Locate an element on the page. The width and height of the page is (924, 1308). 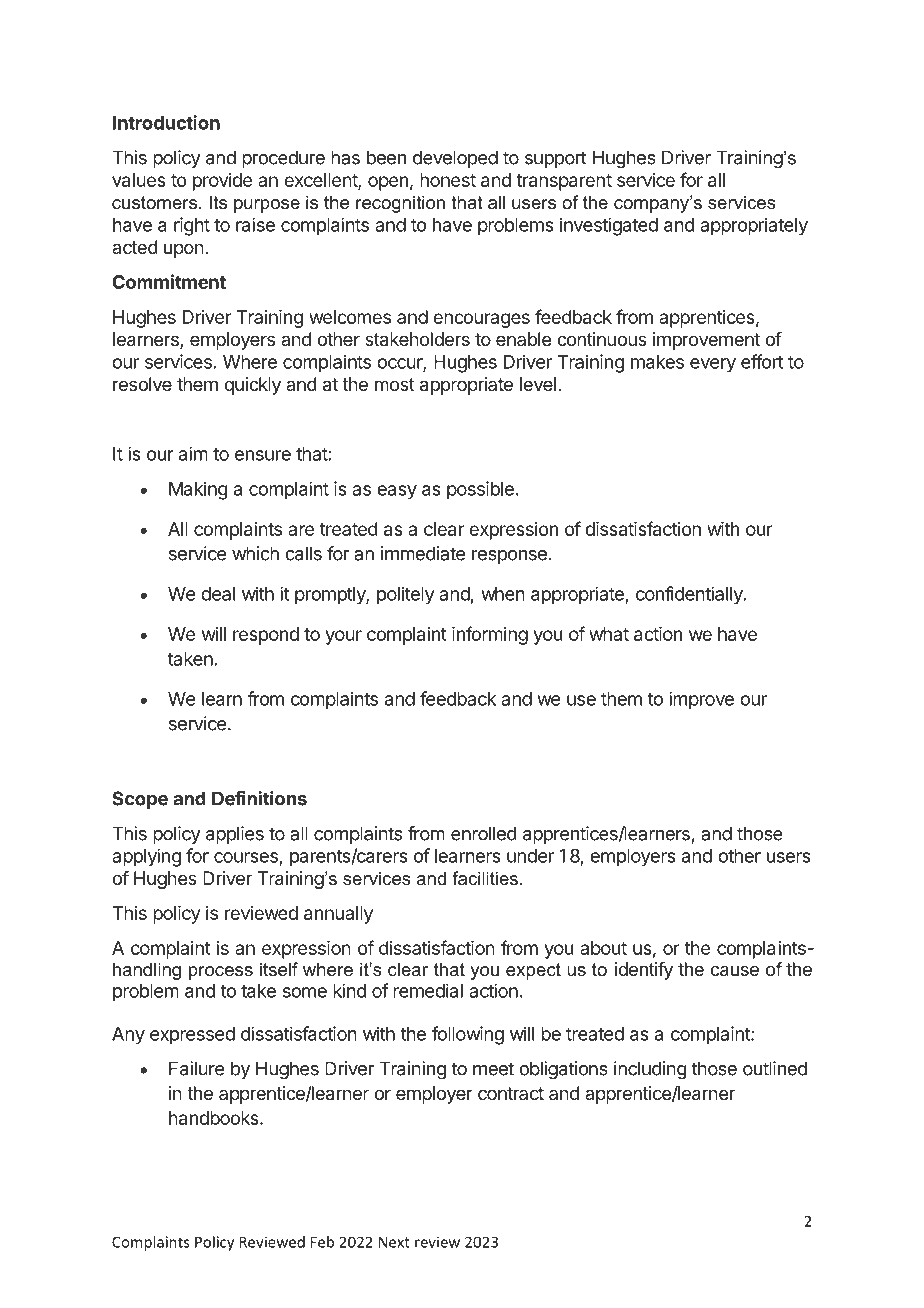
aim is located at coordinates (193, 453).
